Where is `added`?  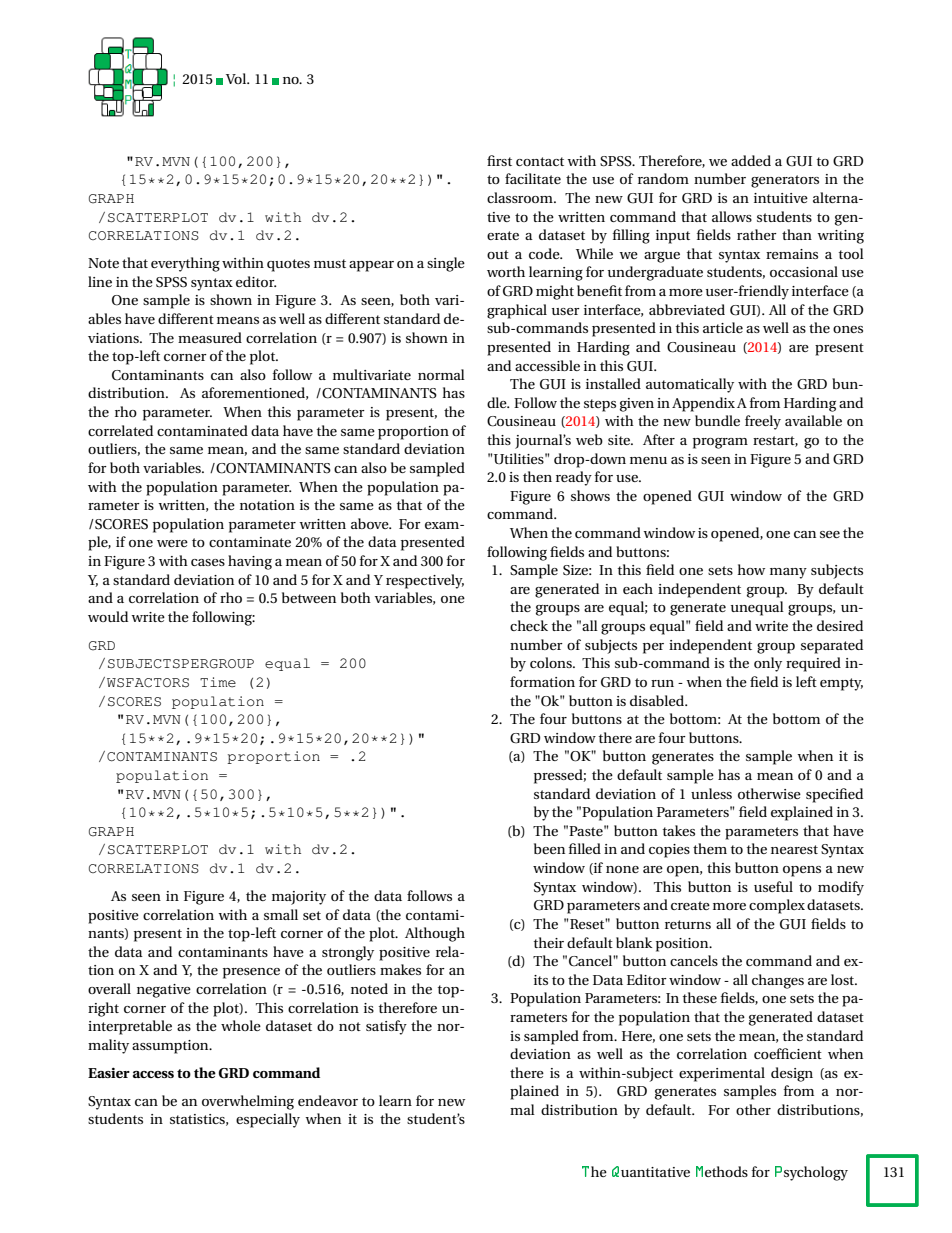
added is located at coordinates (751, 160).
